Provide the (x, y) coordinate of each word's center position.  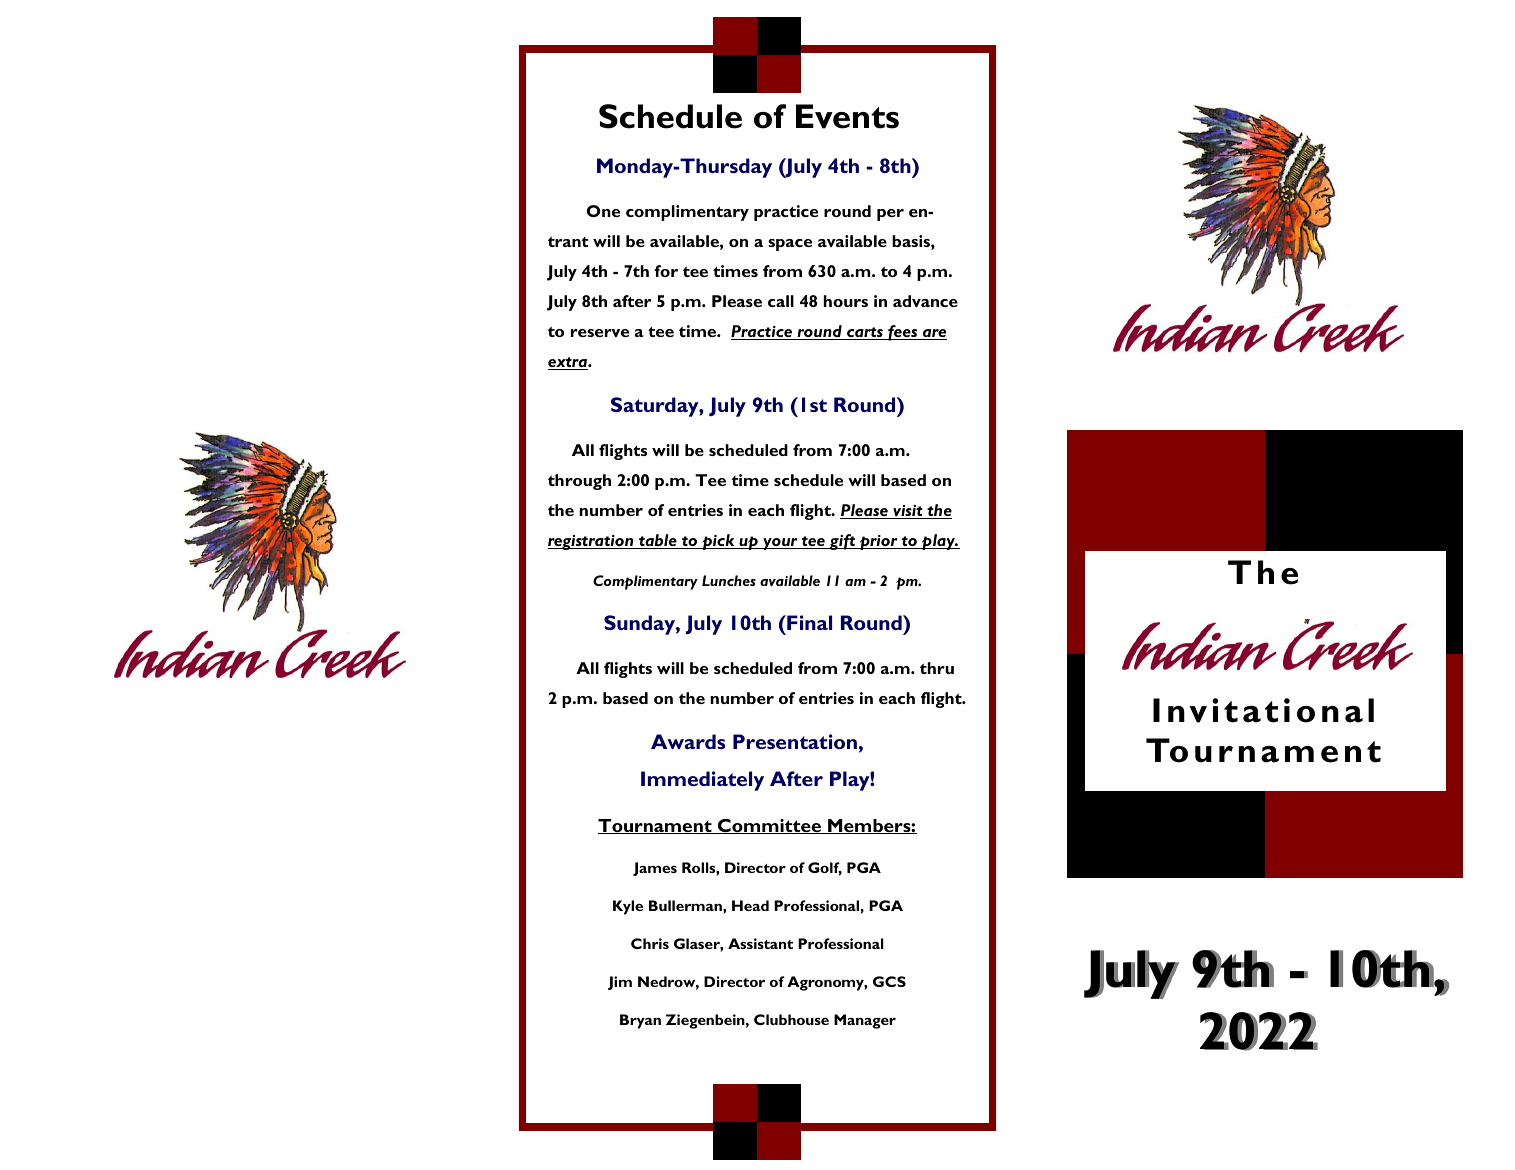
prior (878, 542)
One (603, 211)
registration (592, 542)
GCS (889, 981)
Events (847, 116)
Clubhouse (791, 1019)
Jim (620, 983)
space (790, 245)
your (780, 544)
